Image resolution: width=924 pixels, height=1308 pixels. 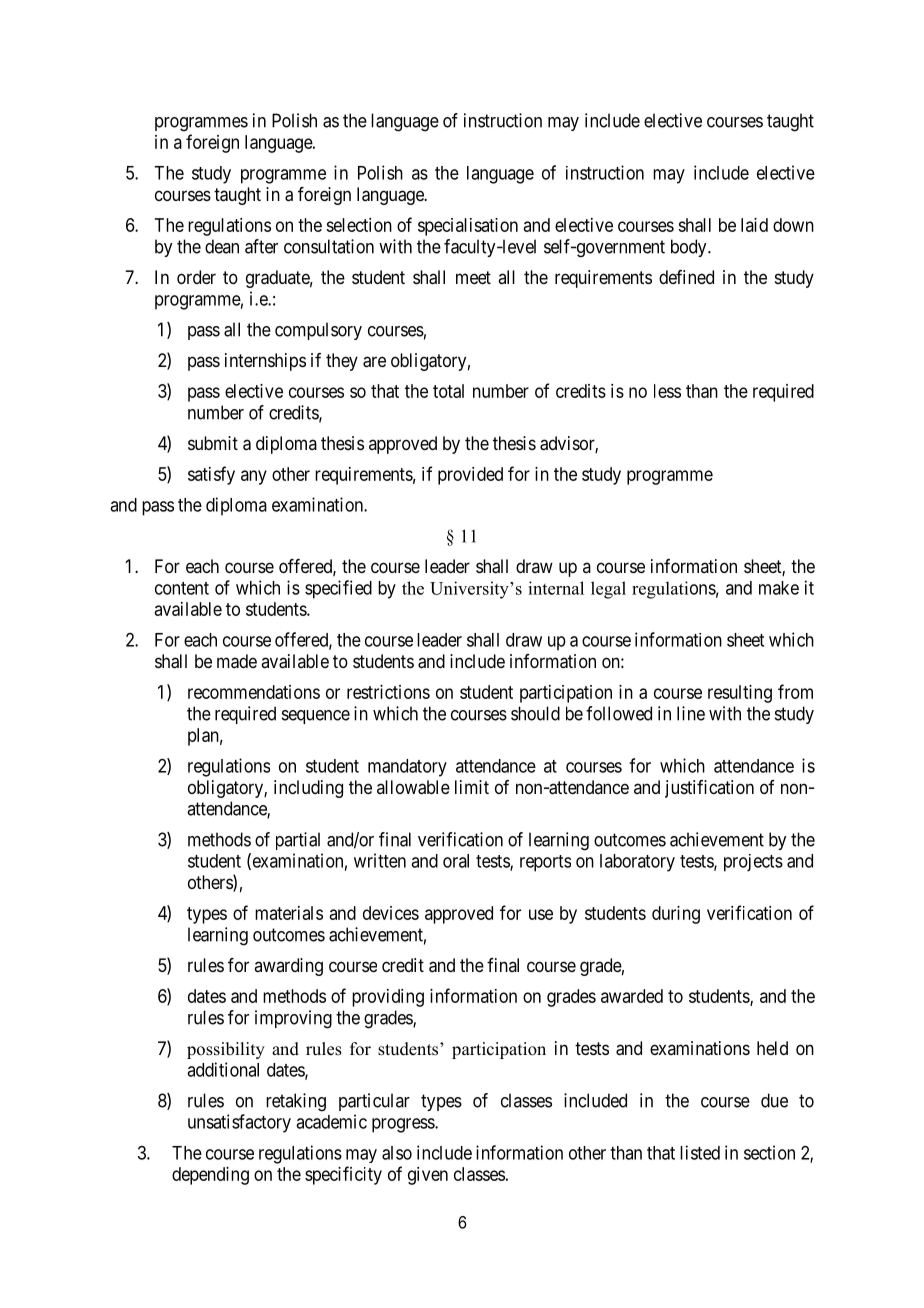 What do you see at coordinates (261, 246) in the page?
I see `after` at bounding box center [261, 246].
